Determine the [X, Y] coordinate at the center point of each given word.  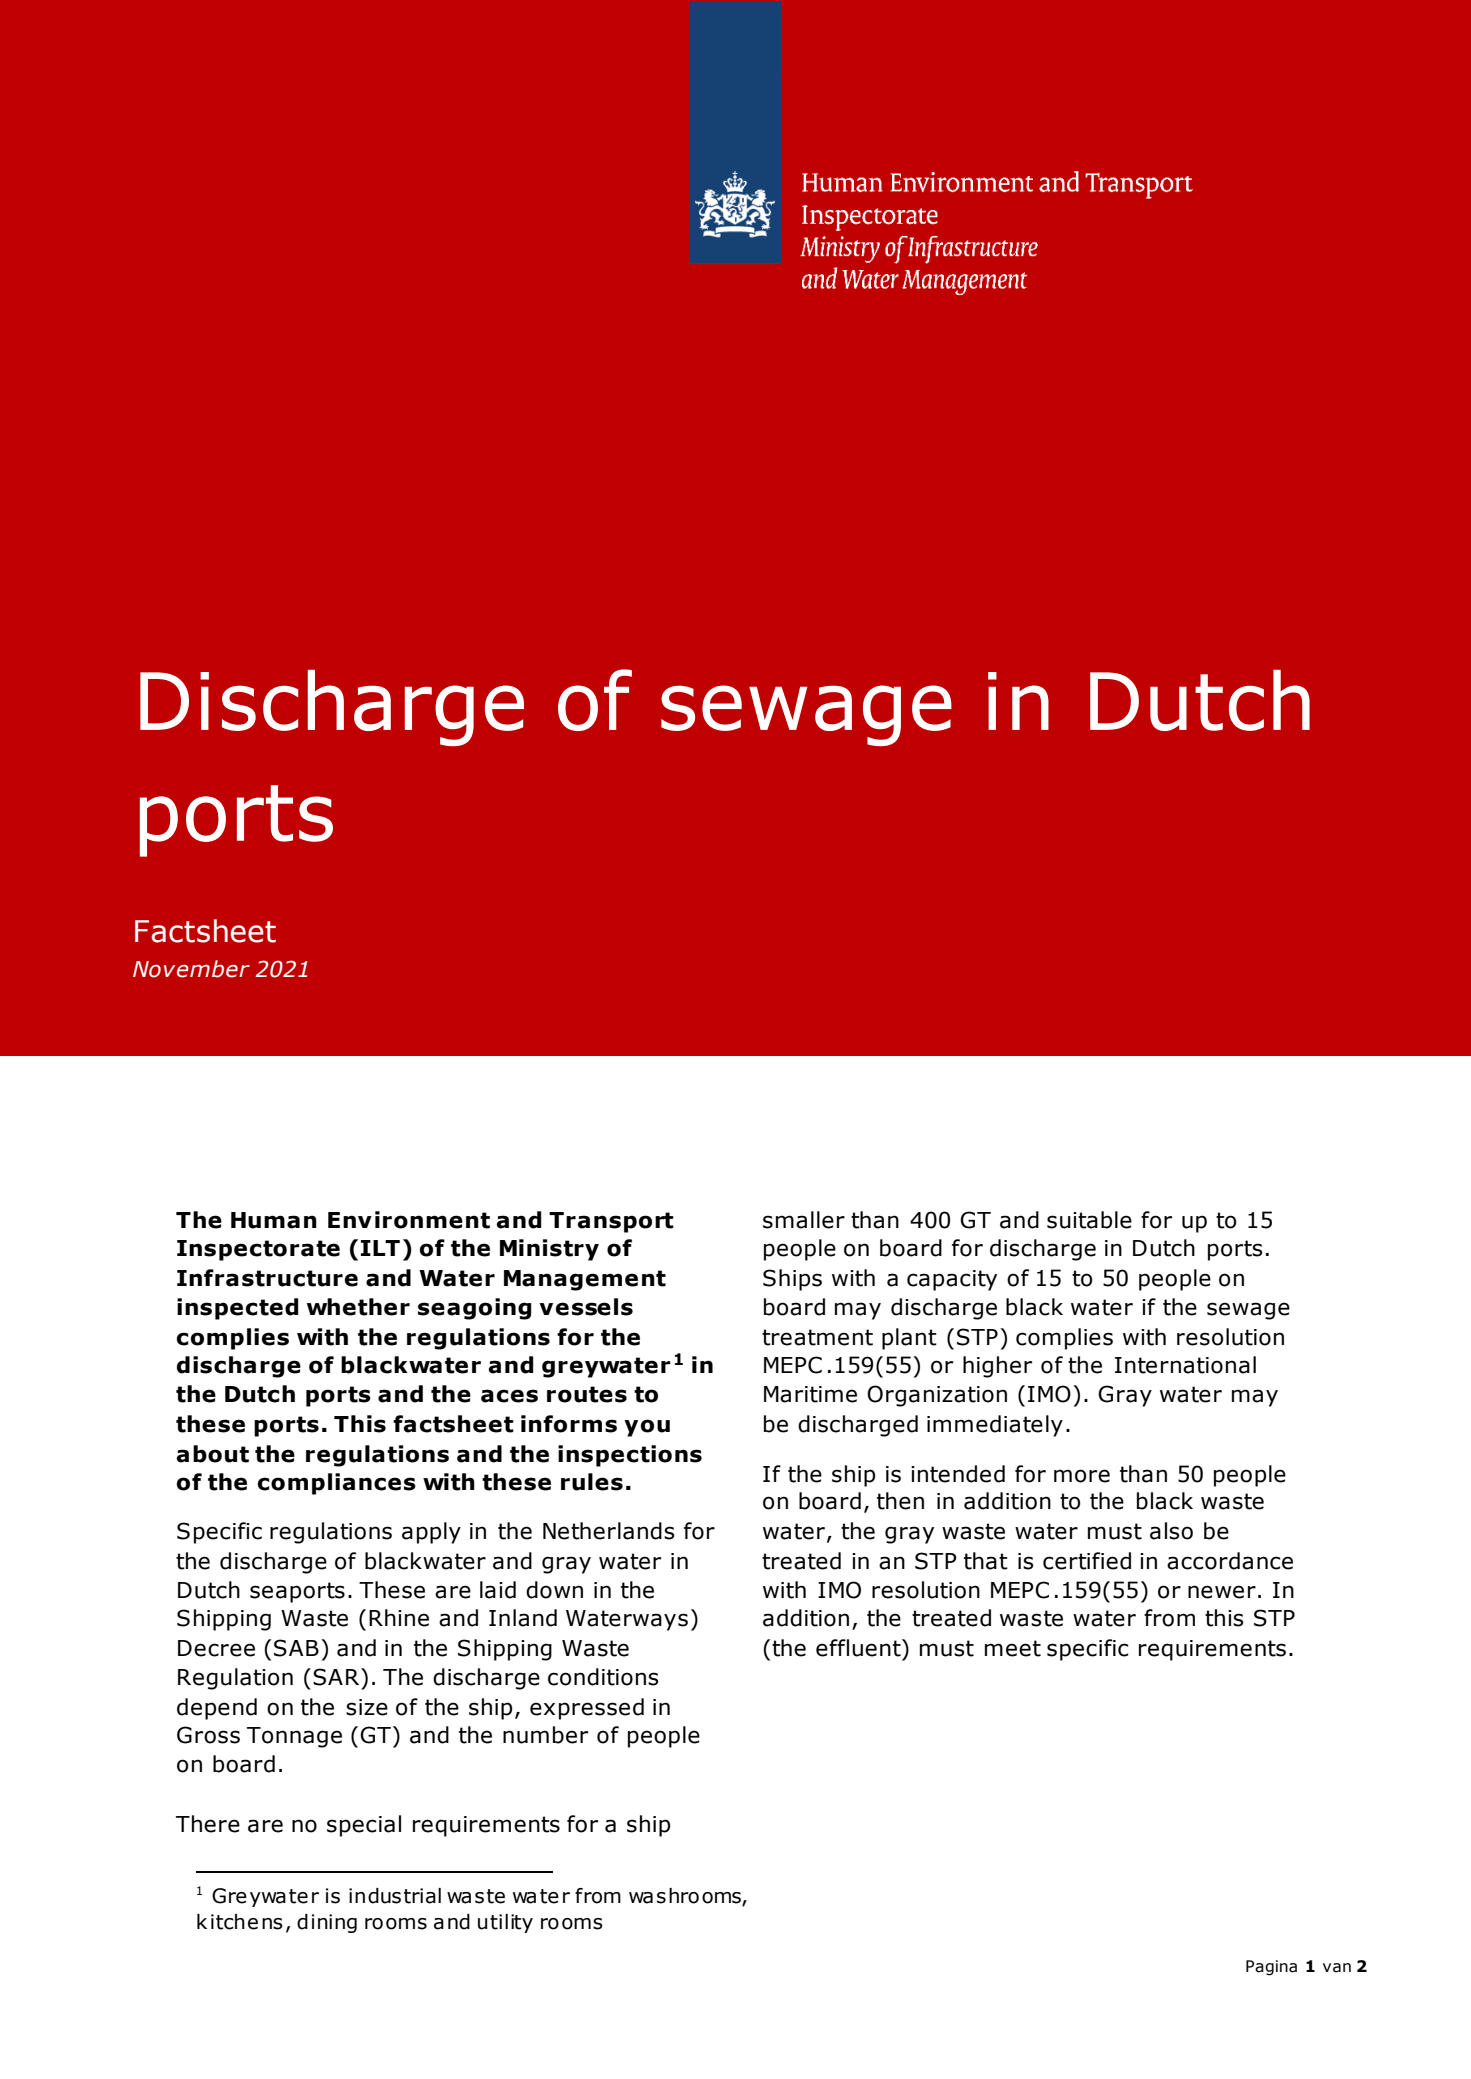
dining [327, 1923]
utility [505, 1923]
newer [1222, 1592]
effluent [859, 1648]
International [1185, 1365]
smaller [804, 1220]
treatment [817, 1337]
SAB [296, 1648]
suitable [1089, 1220]
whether [358, 1307]
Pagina [1271, 1968]
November [191, 969]
